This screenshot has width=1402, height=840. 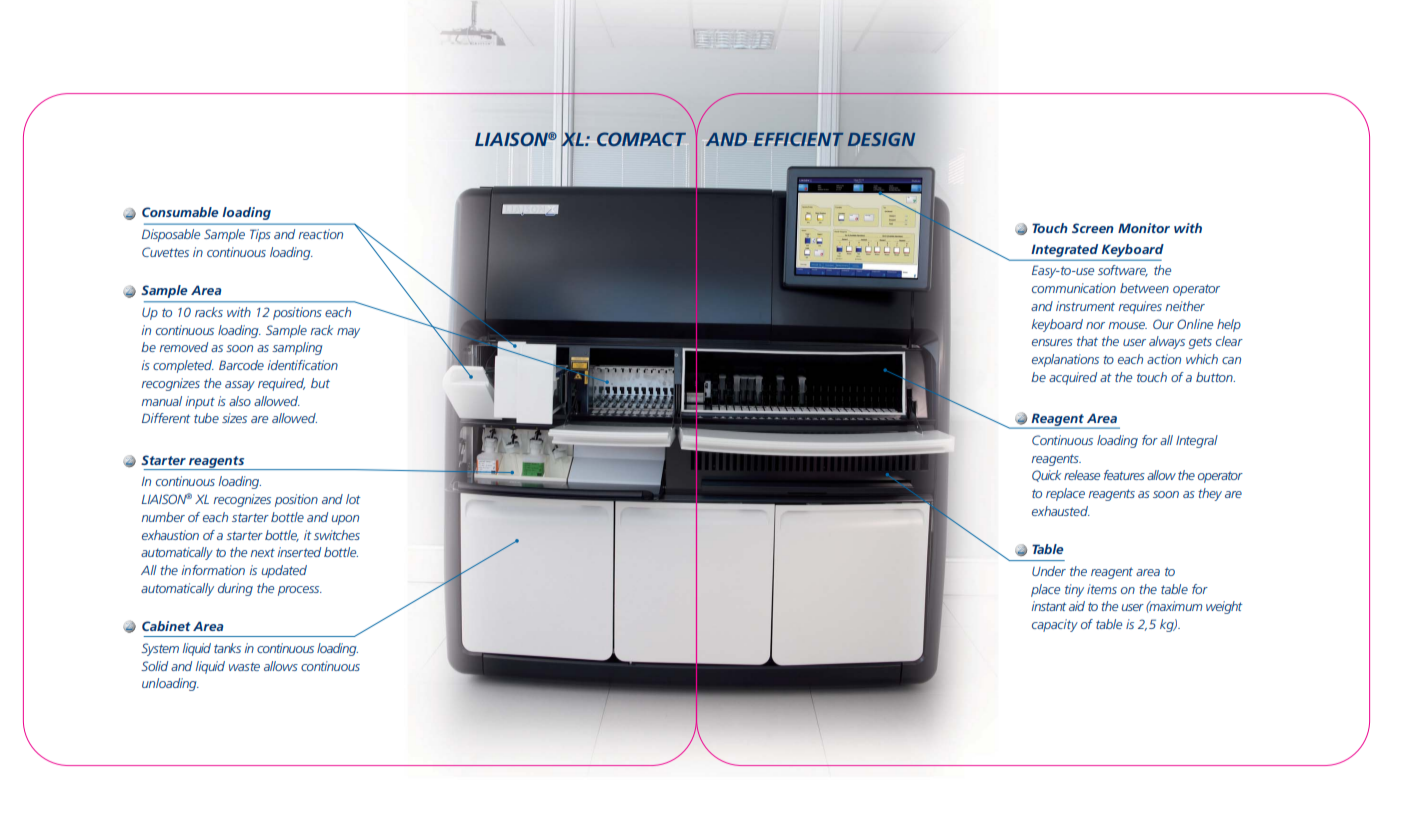 What do you see at coordinates (881, 139) in the screenshot?
I see `DESIGN` at bounding box center [881, 139].
